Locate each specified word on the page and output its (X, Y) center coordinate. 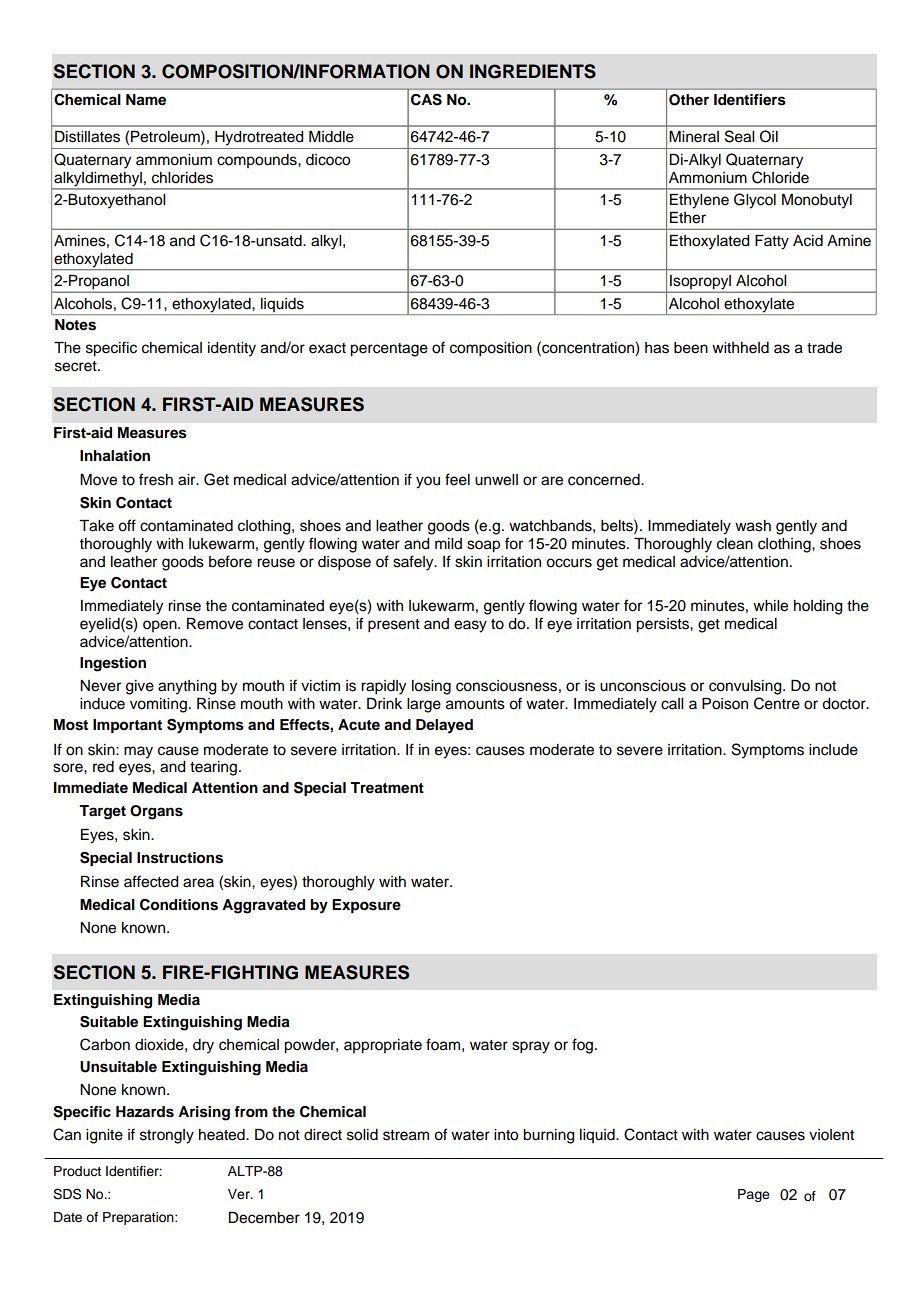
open (161, 626)
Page (754, 1195)
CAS (426, 100)
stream (406, 1135)
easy (470, 626)
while (770, 606)
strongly (167, 1136)
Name (146, 99)
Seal (739, 136)
